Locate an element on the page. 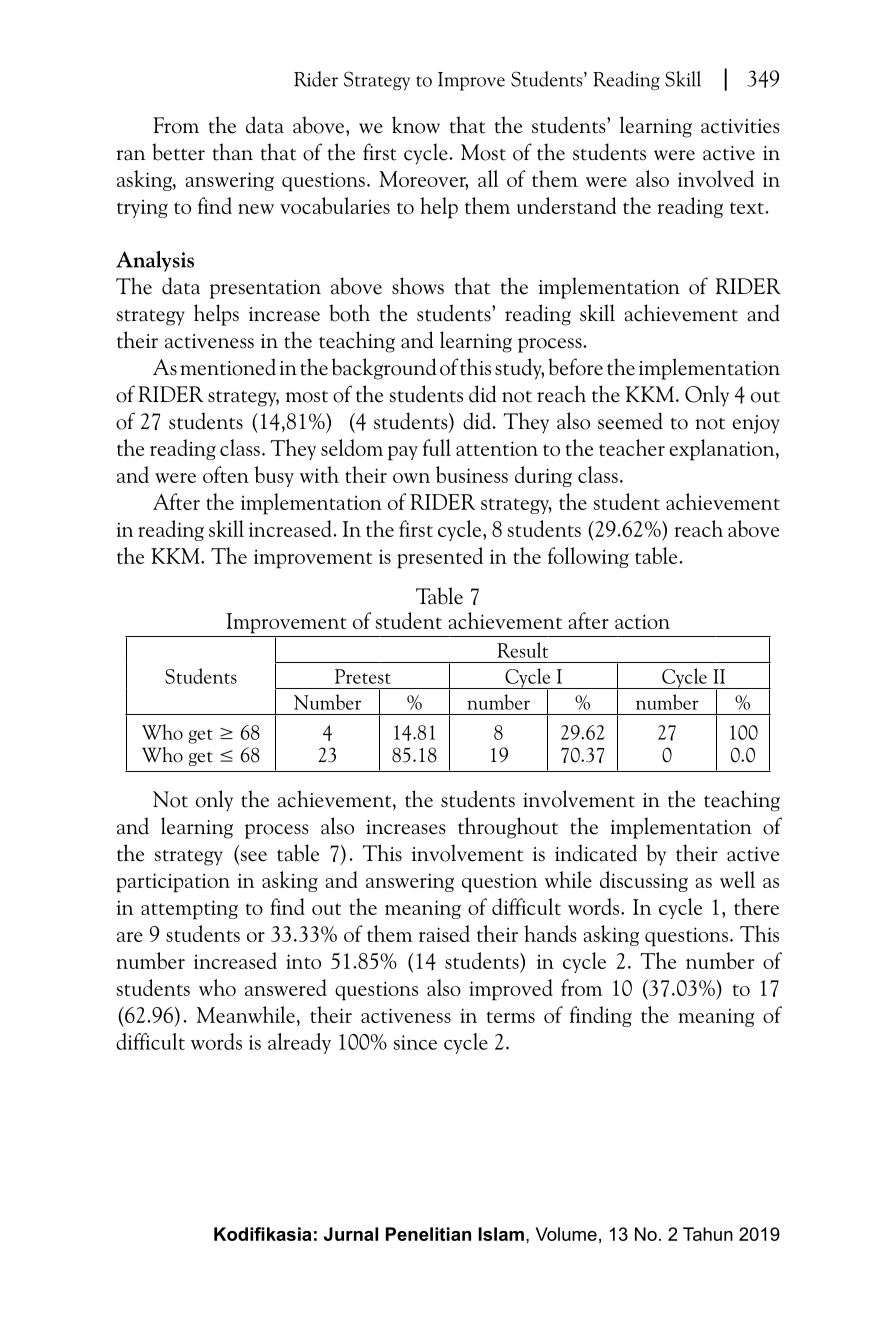 The image size is (896, 1318). seemed is located at coordinates (630, 421).
